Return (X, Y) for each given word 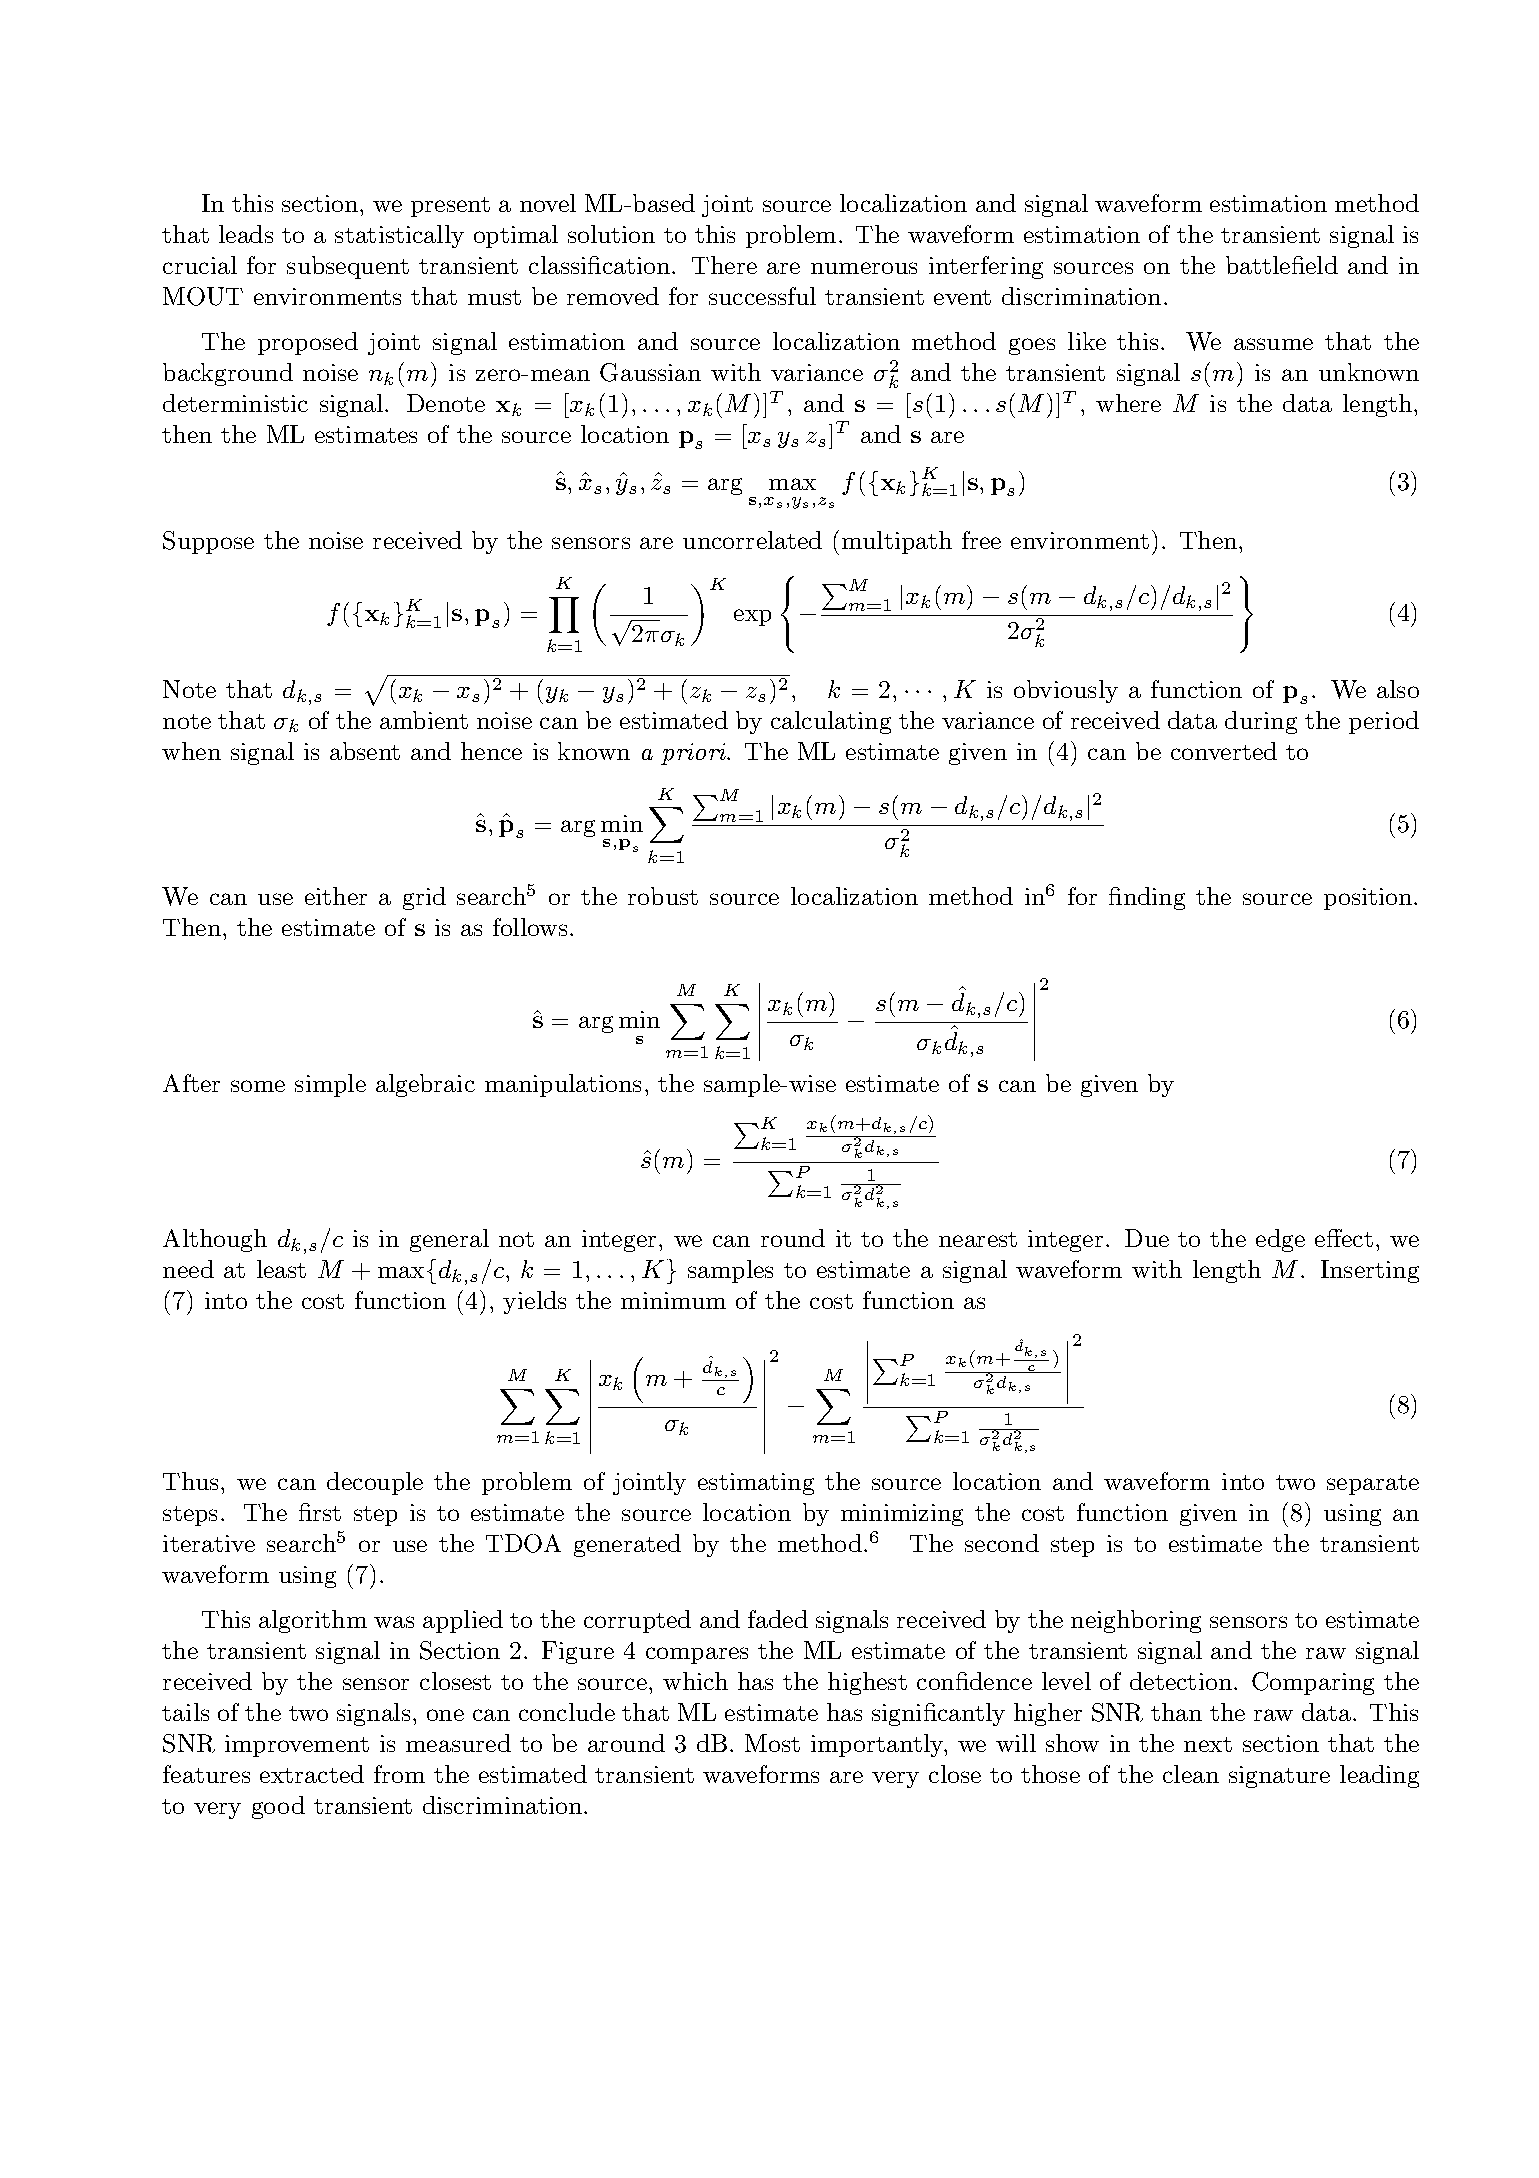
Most (772, 1743)
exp (752, 617)
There (724, 265)
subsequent (348, 267)
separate (1373, 1485)
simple (330, 1085)
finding (1147, 898)
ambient (424, 720)
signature (1279, 1777)
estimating (756, 1484)
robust (663, 896)
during (1261, 722)
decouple (375, 1483)
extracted (312, 1774)
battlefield (1282, 265)
